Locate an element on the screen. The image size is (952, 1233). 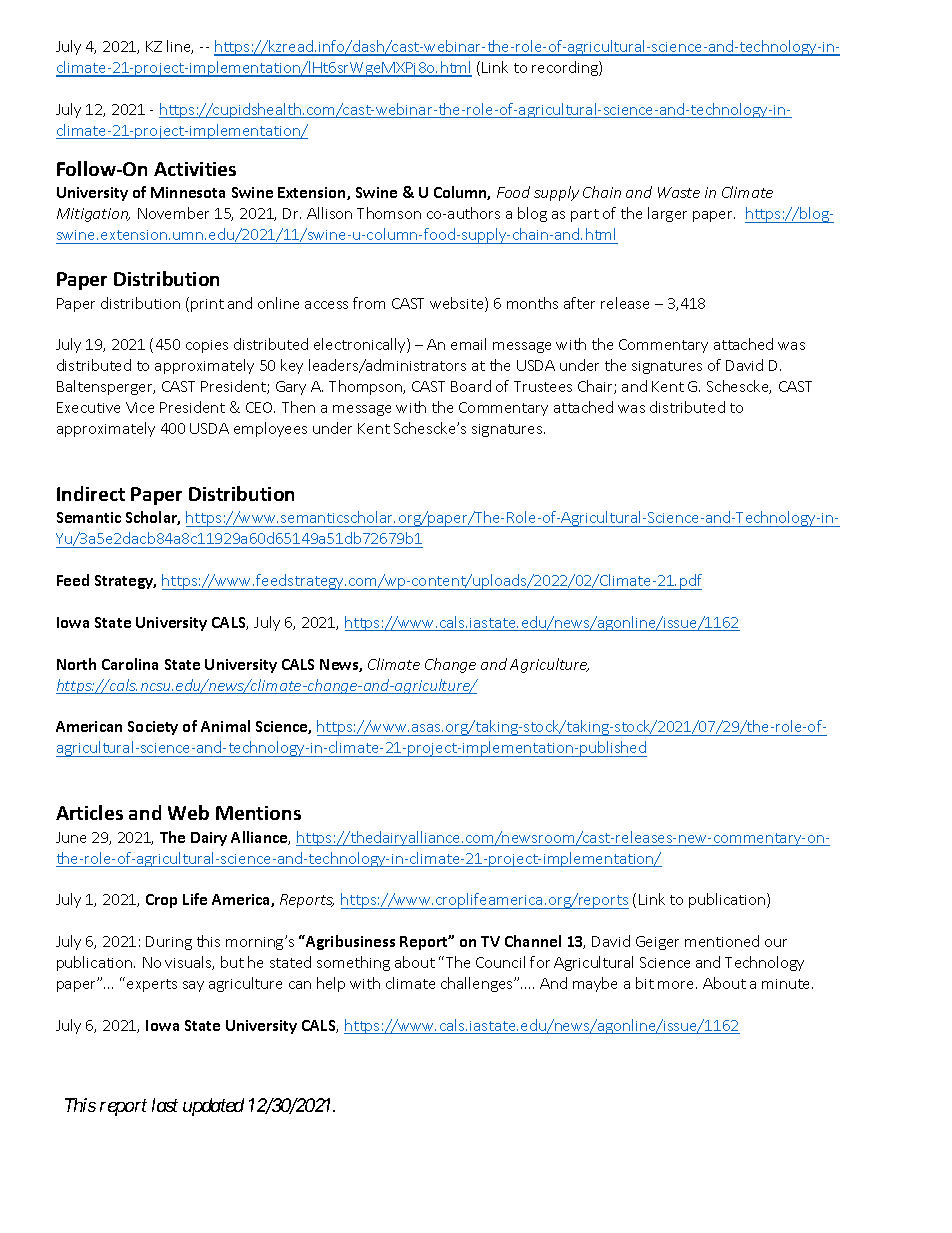
Activities is located at coordinates (195, 169).
